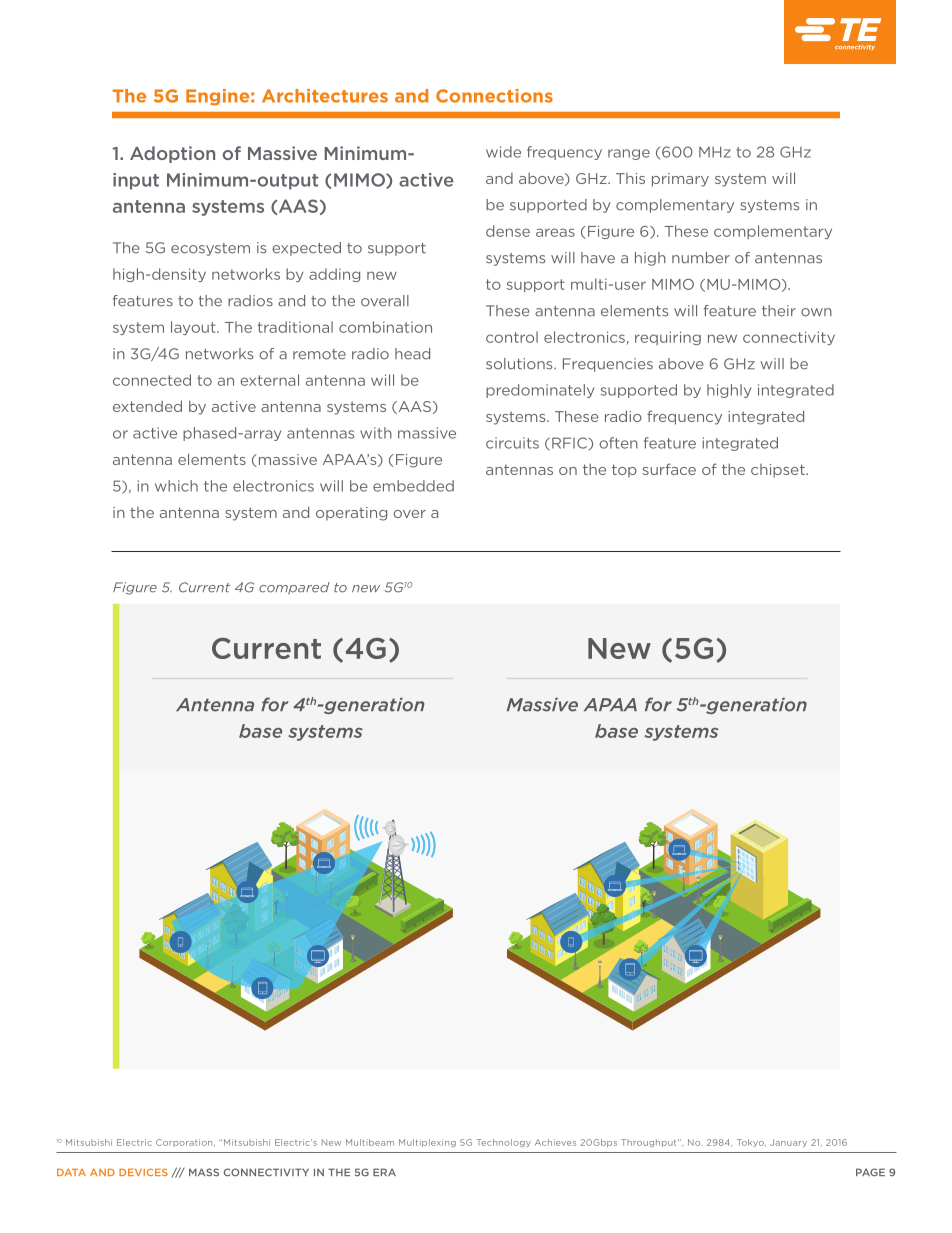 This screenshot has height=1233, width=952. What do you see at coordinates (779, 471) in the screenshot?
I see `chipset` at bounding box center [779, 471].
